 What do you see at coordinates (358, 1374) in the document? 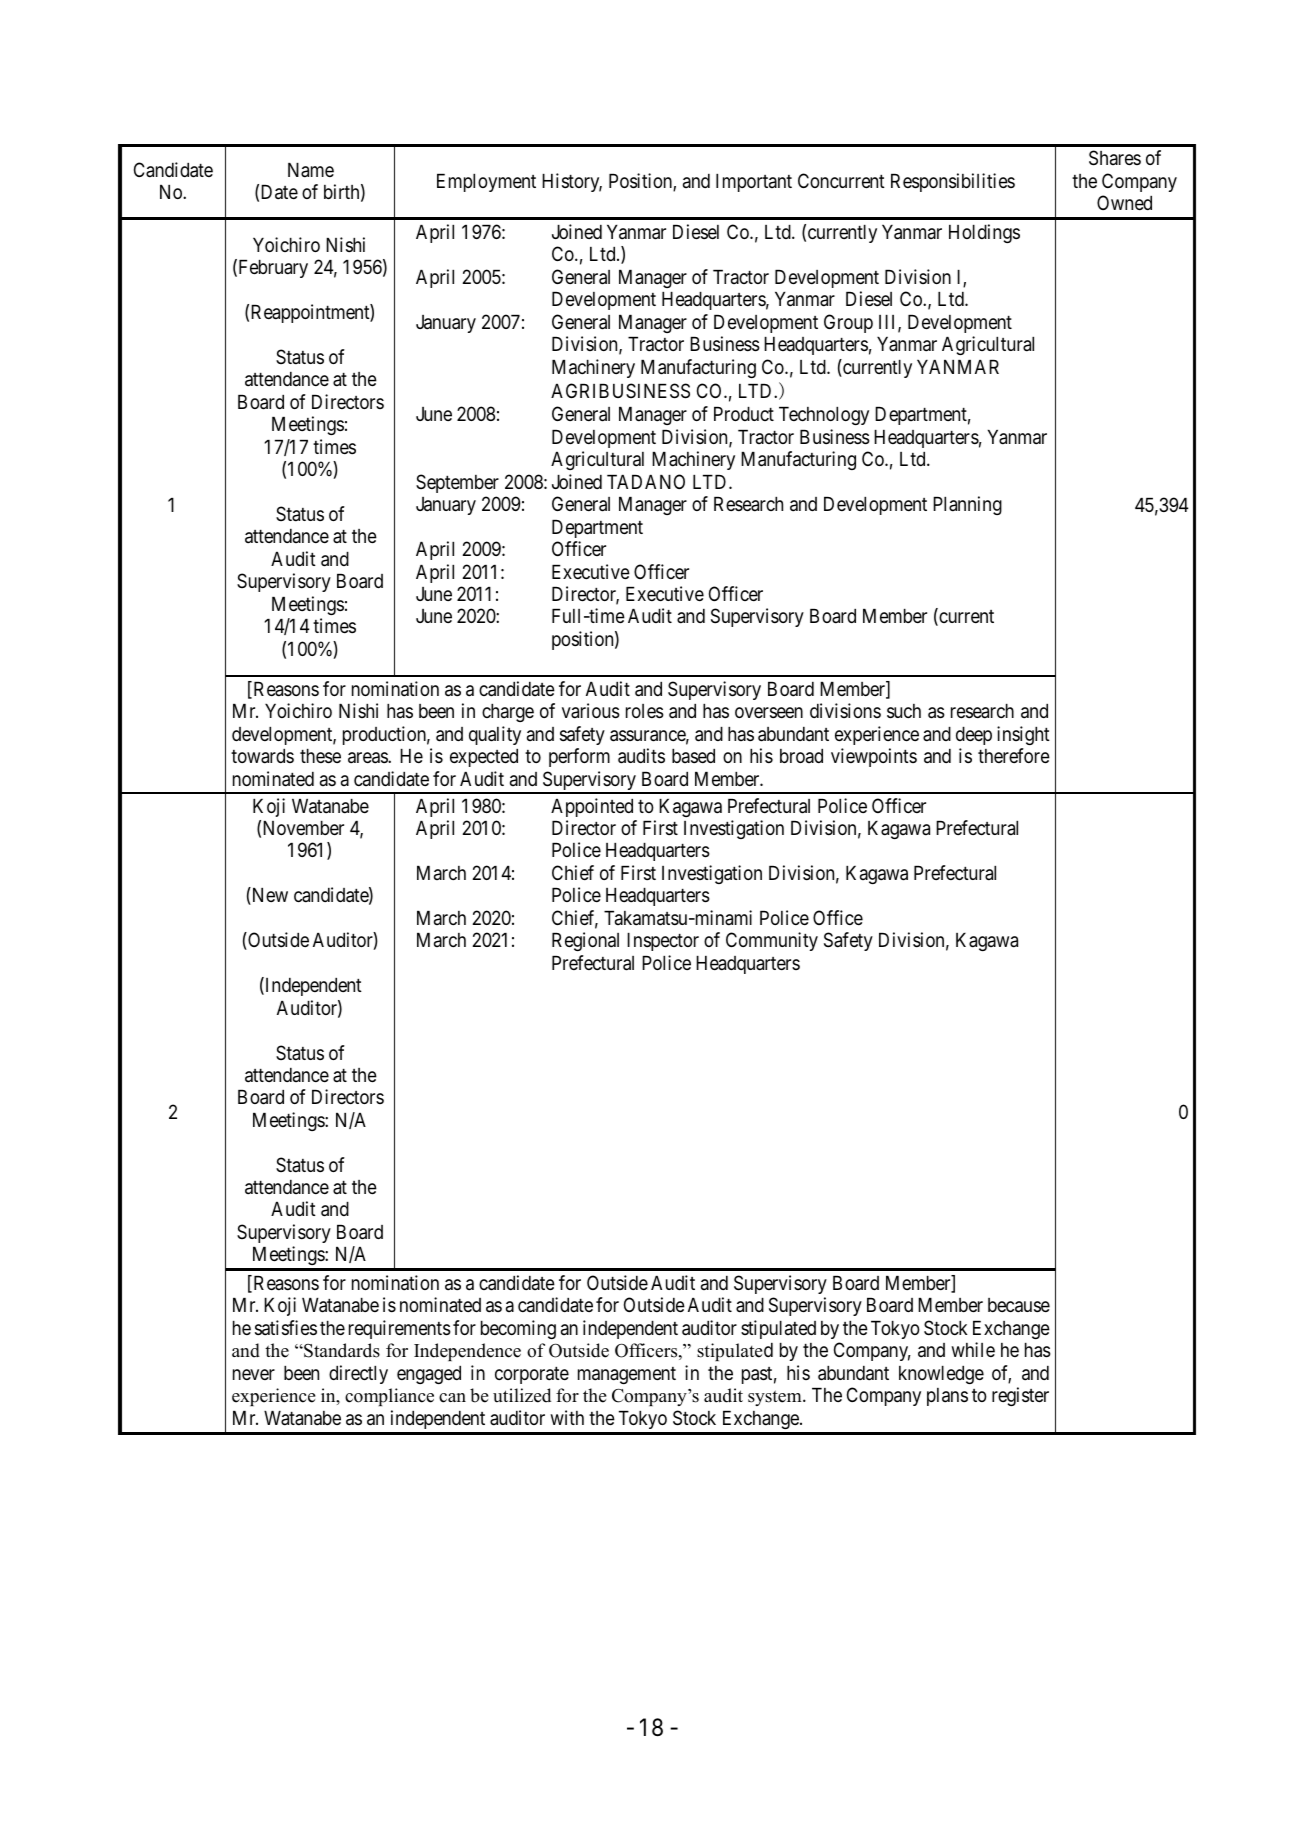
I see `directly` at bounding box center [358, 1374].
